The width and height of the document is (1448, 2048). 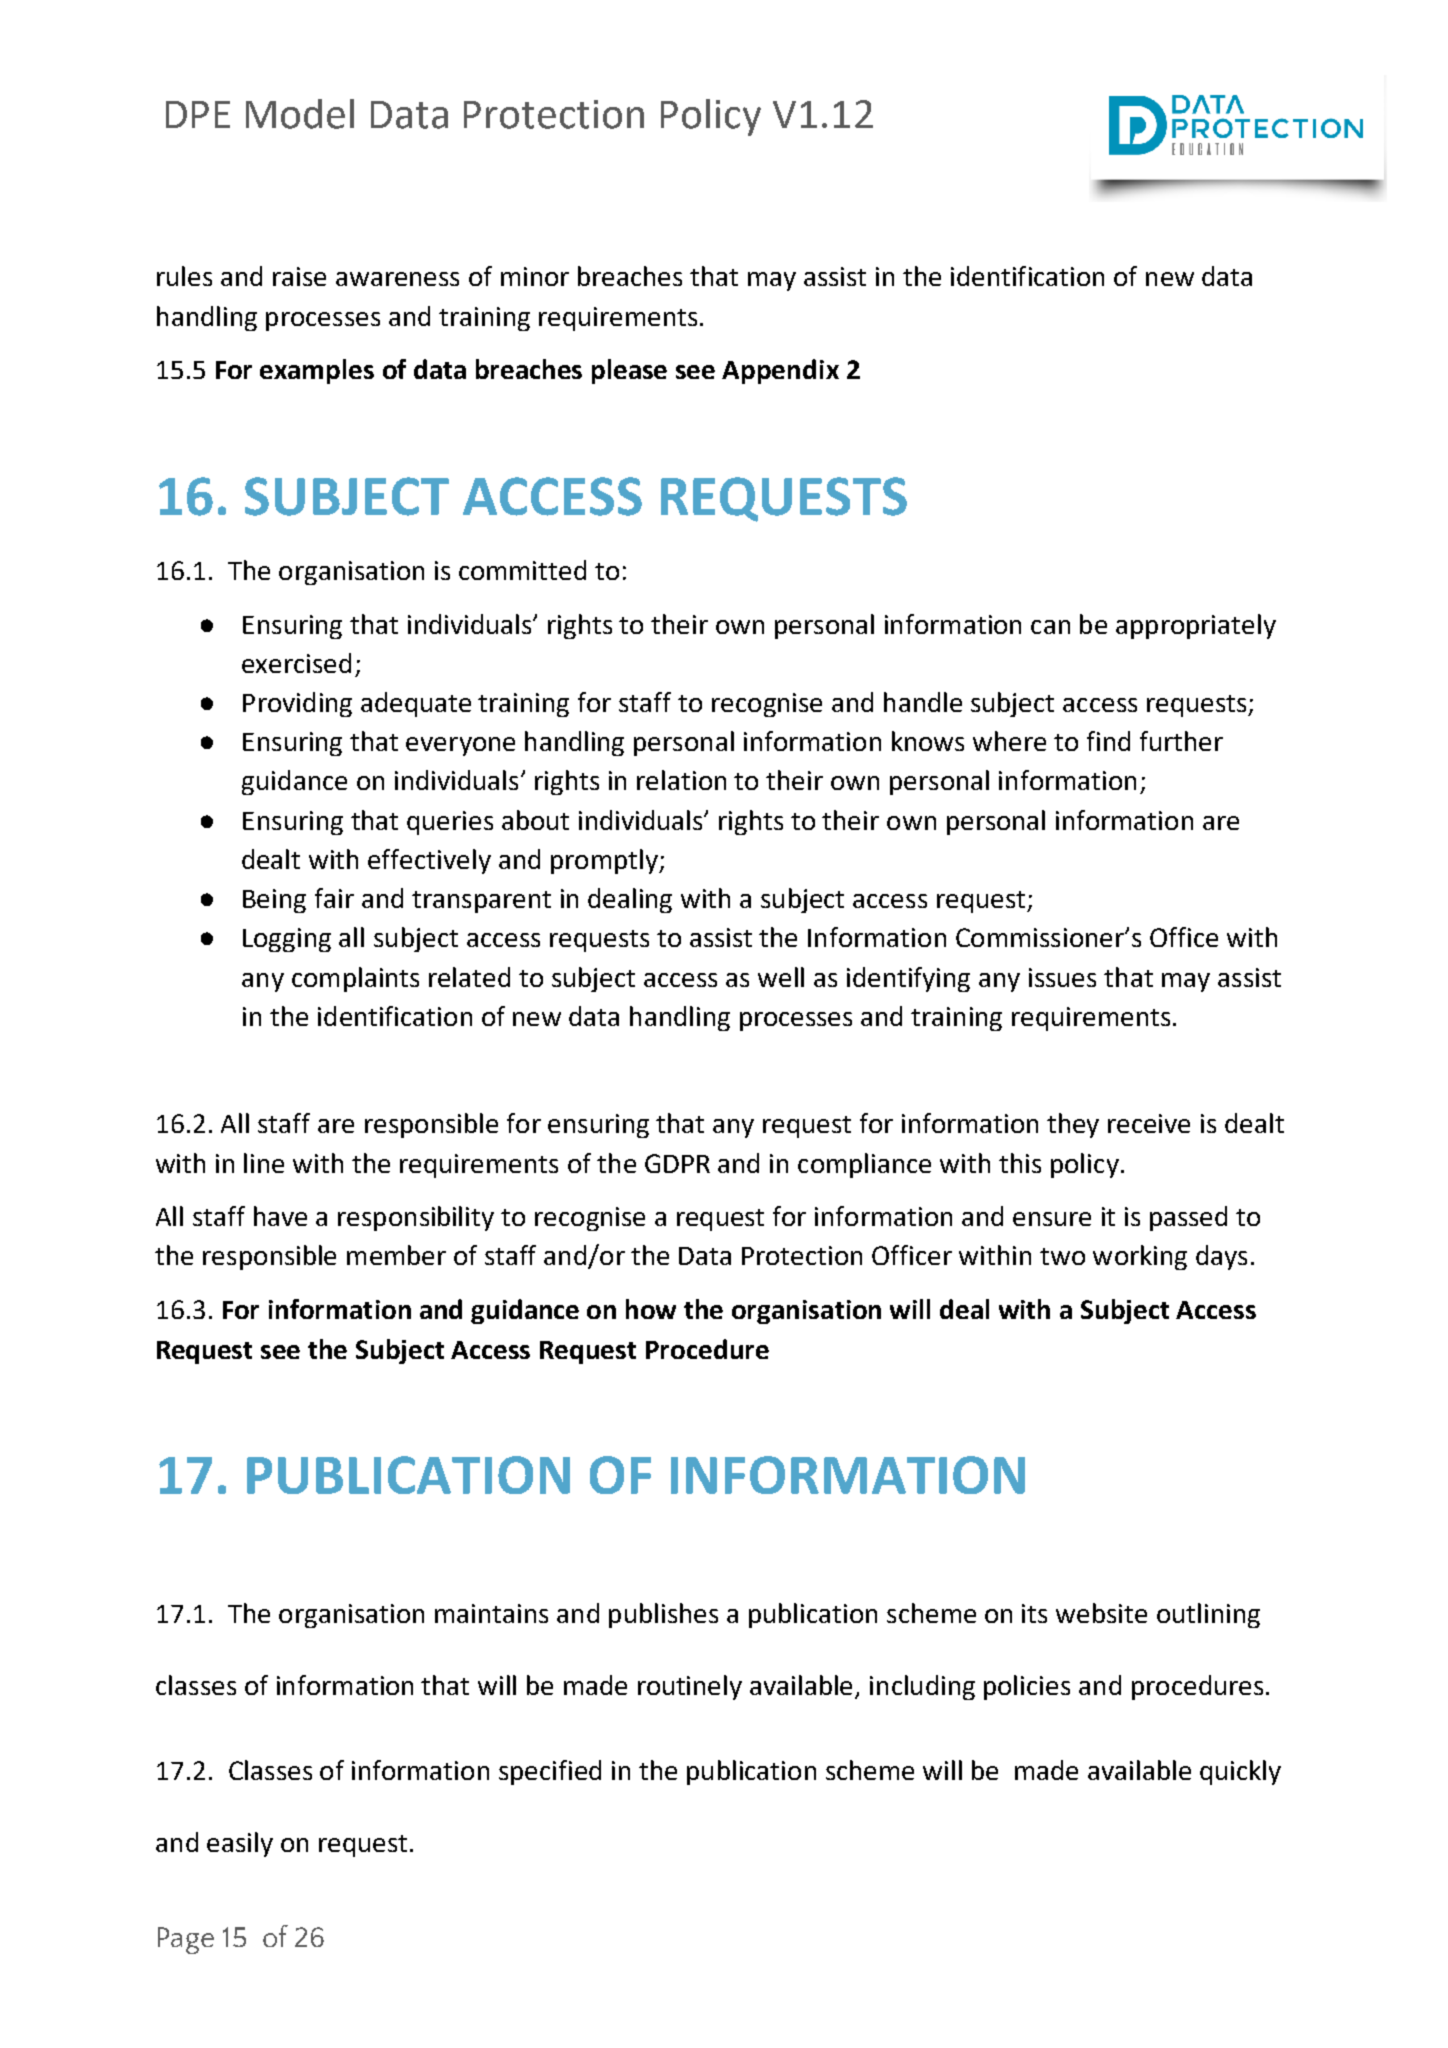 I want to click on issues, so click(x=1062, y=977).
